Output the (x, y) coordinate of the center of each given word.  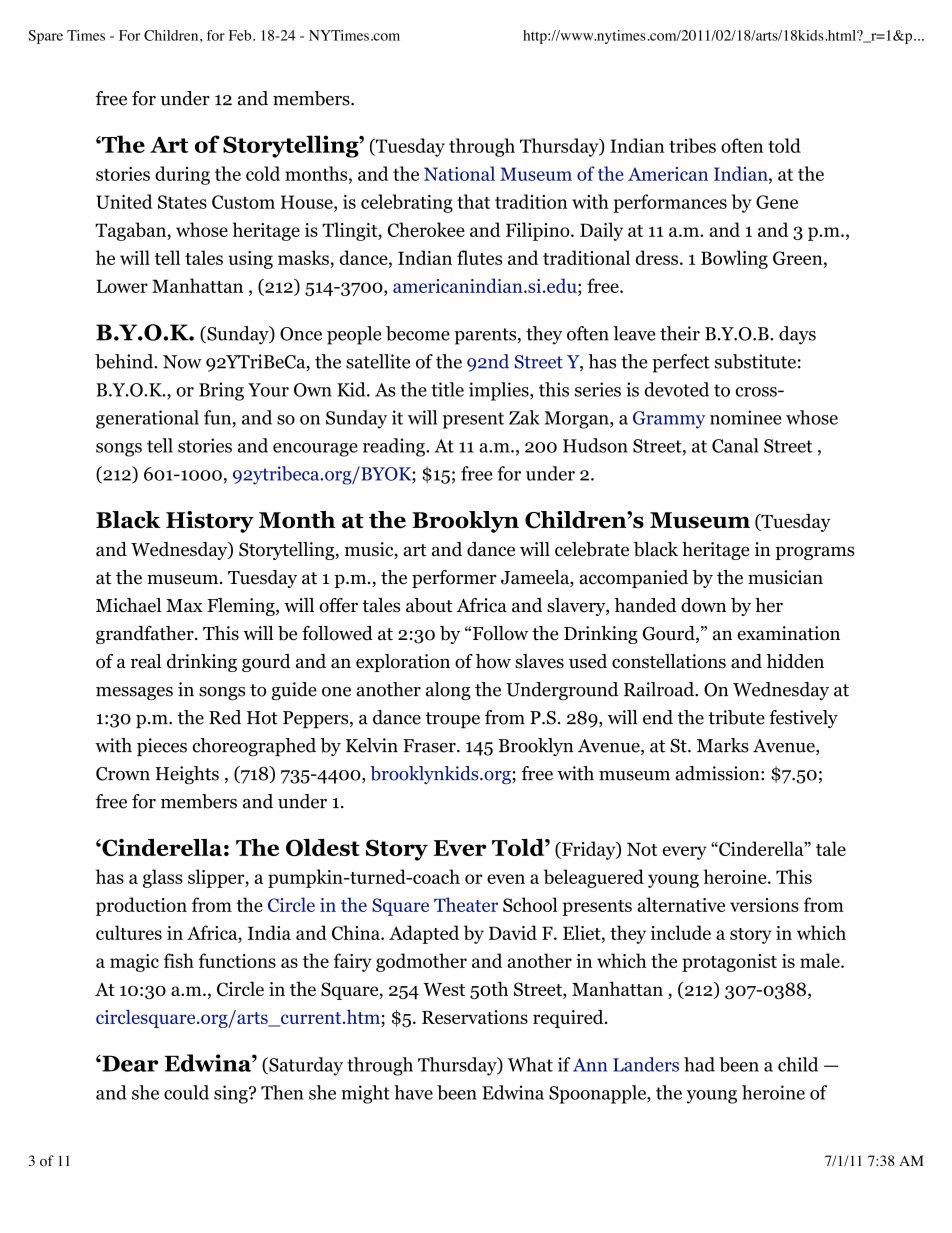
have (413, 1092)
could (186, 1092)
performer (454, 579)
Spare (45, 37)
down (703, 605)
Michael (128, 605)
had (699, 1064)
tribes (692, 145)
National (459, 173)
